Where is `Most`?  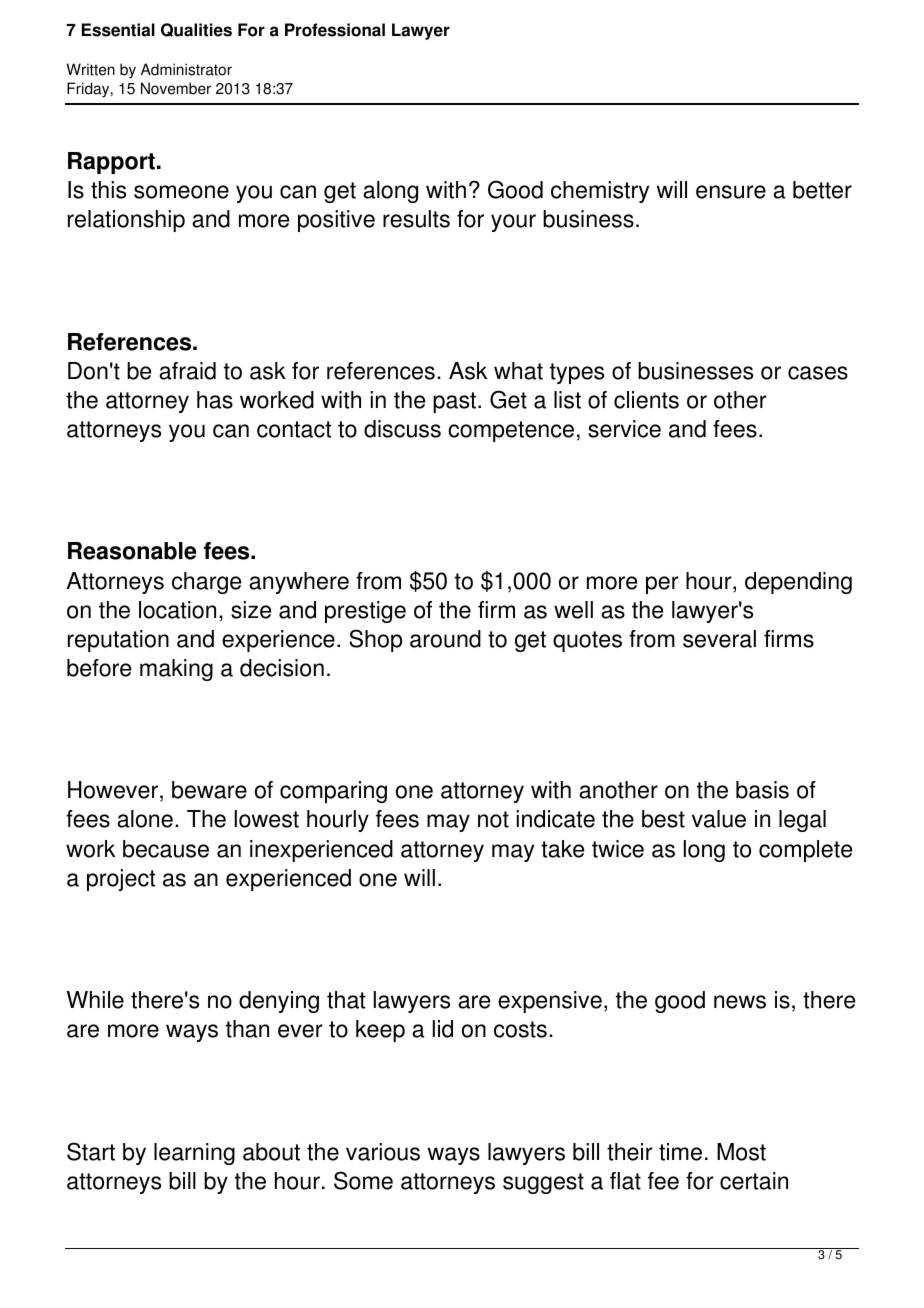 Most is located at coordinates (741, 1152).
